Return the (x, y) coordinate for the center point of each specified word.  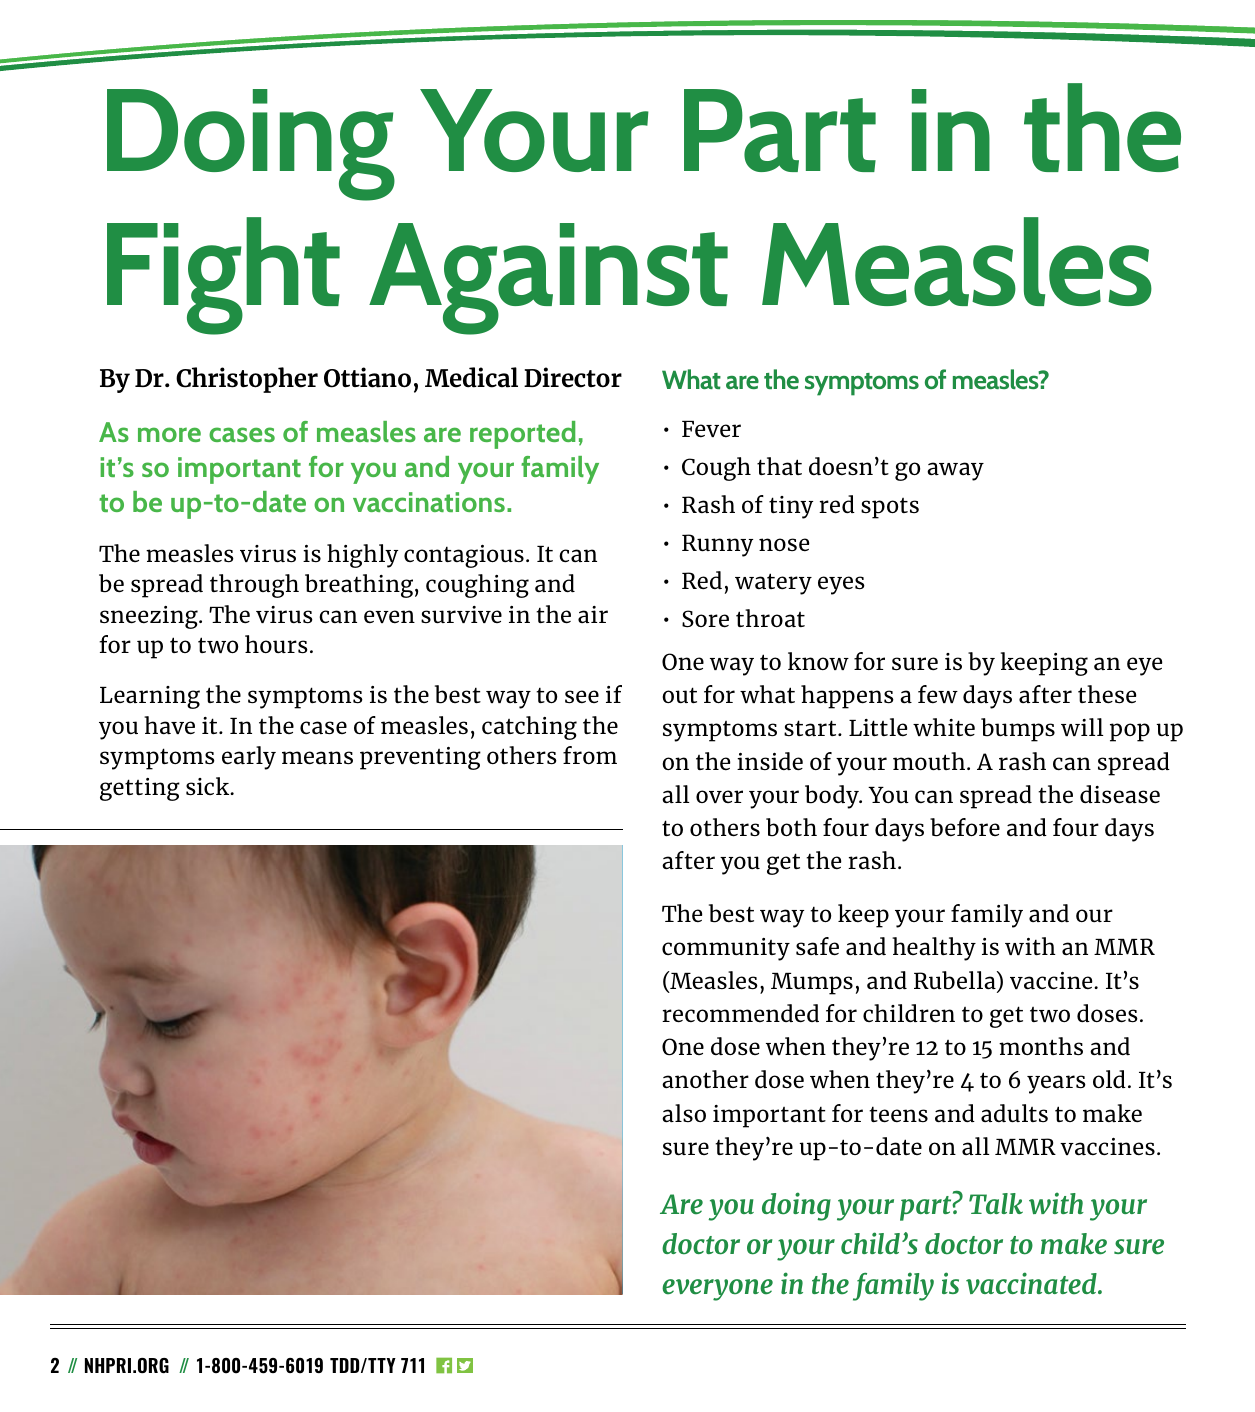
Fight (223, 276)
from (590, 755)
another (705, 1079)
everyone (717, 1290)
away (955, 471)
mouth (929, 761)
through (254, 586)
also (684, 1113)
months (1041, 1046)
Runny (717, 545)
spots (890, 508)
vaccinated (1032, 1283)
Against (548, 279)
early (249, 758)
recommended (740, 1013)
